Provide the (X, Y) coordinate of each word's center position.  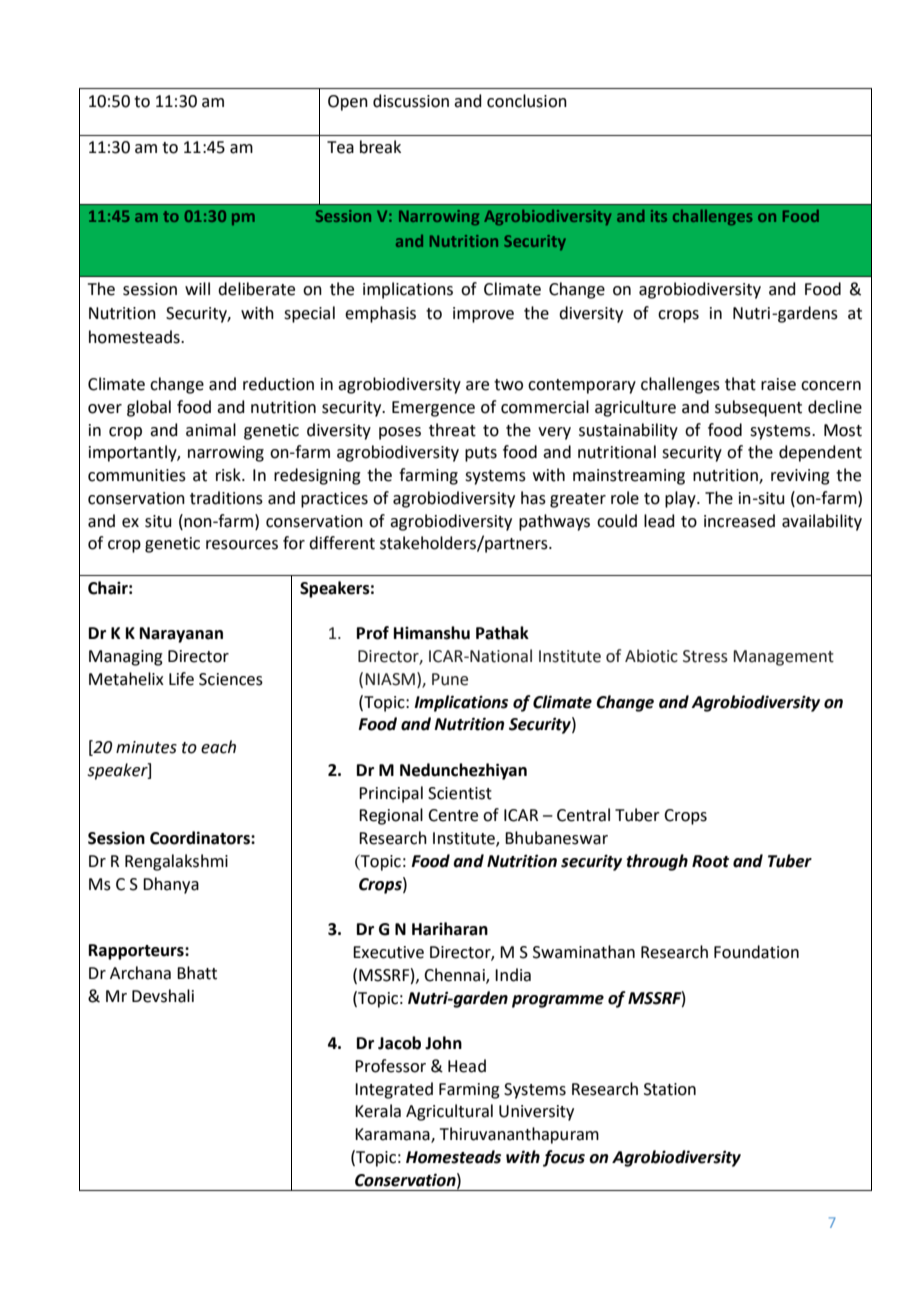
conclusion (527, 101)
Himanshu (432, 633)
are (477, 386)
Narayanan (181, 635)
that (740, 384)
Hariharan (450, 929)
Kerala (378, 1111)
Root (710, 861)
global (149, 408)
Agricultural (449, 1112)
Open (348, 103)
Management (783, 658)
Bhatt (197, 973)
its (659, 216)
